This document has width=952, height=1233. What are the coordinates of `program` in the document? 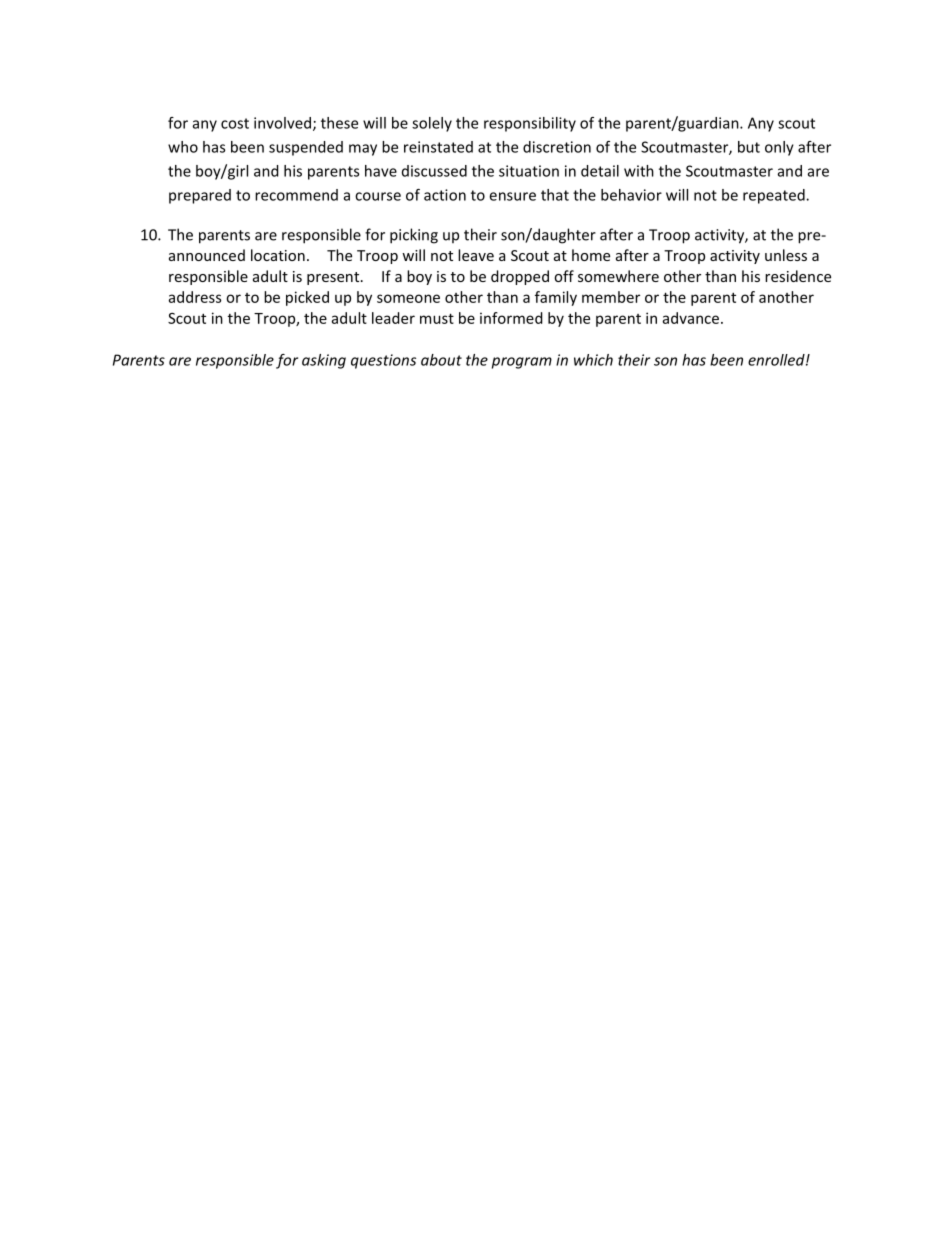 It's located at (522, 363).
